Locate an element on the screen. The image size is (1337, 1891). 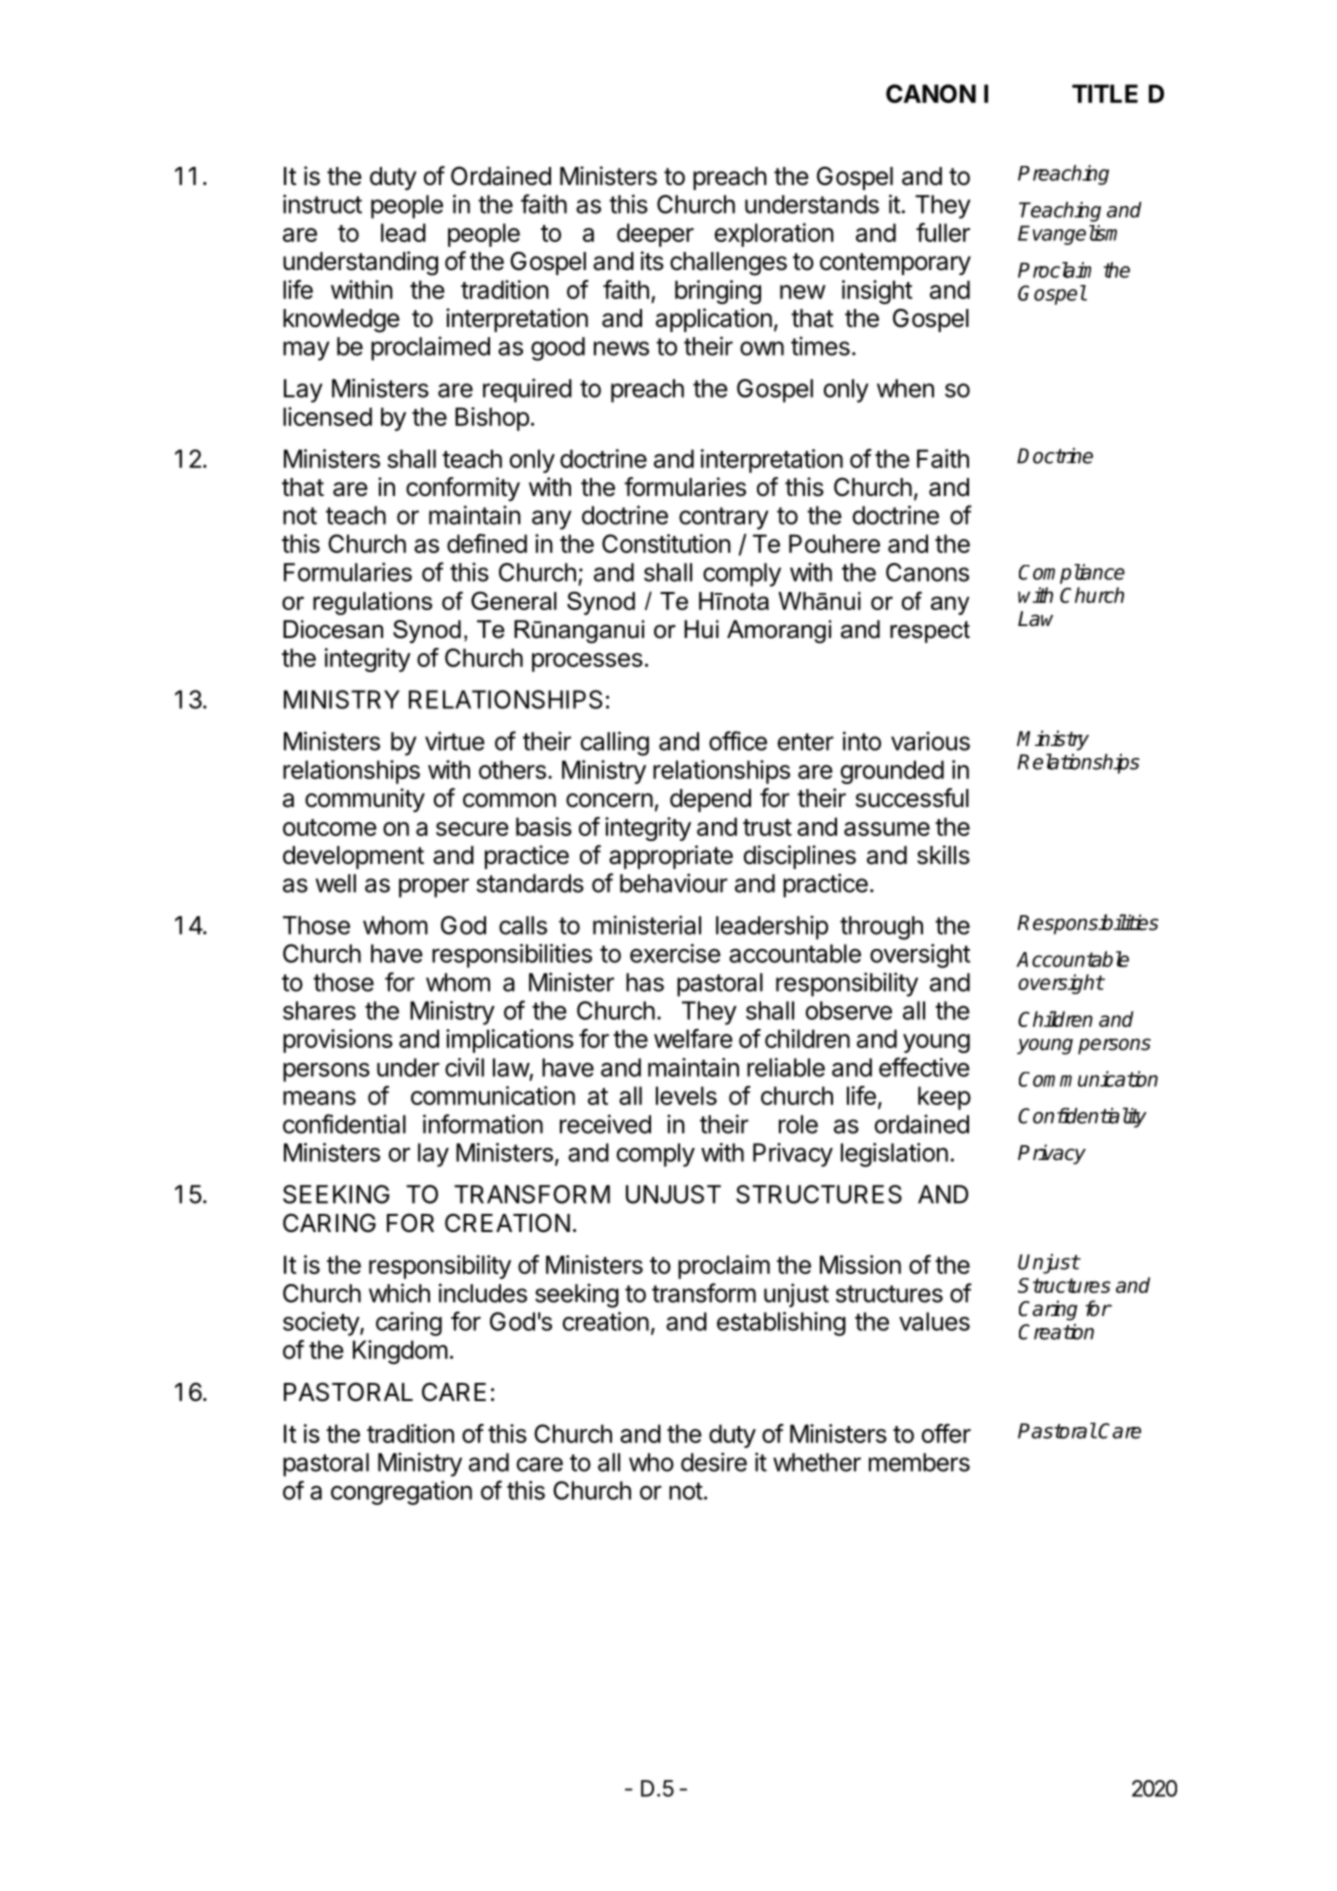
own is located at coordinates (762, 348).
